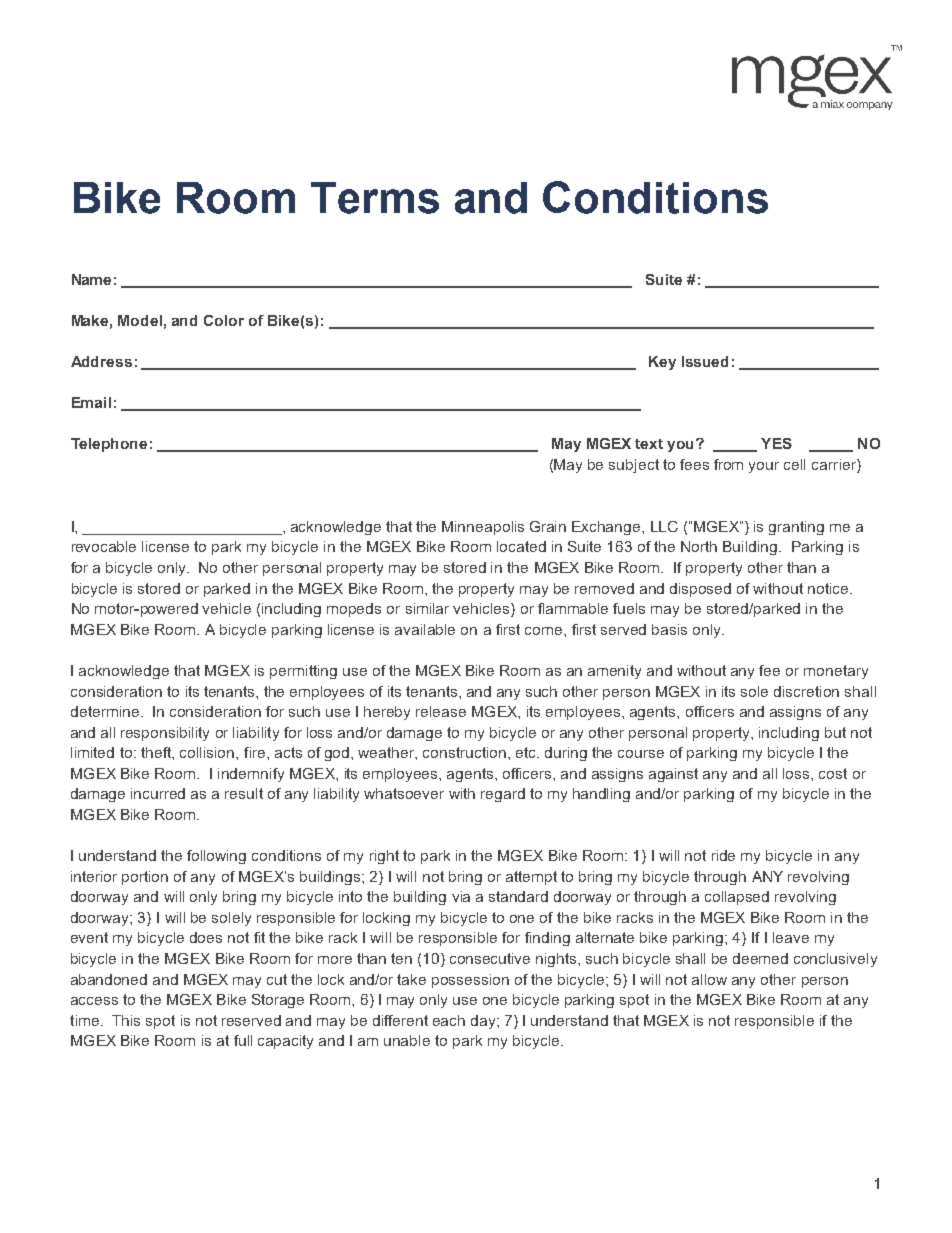 This screenshot has width=952, height=1233. Describe the element at coordinates (483, 528) in the screenshot. I see `Minneapolis` at that location.
